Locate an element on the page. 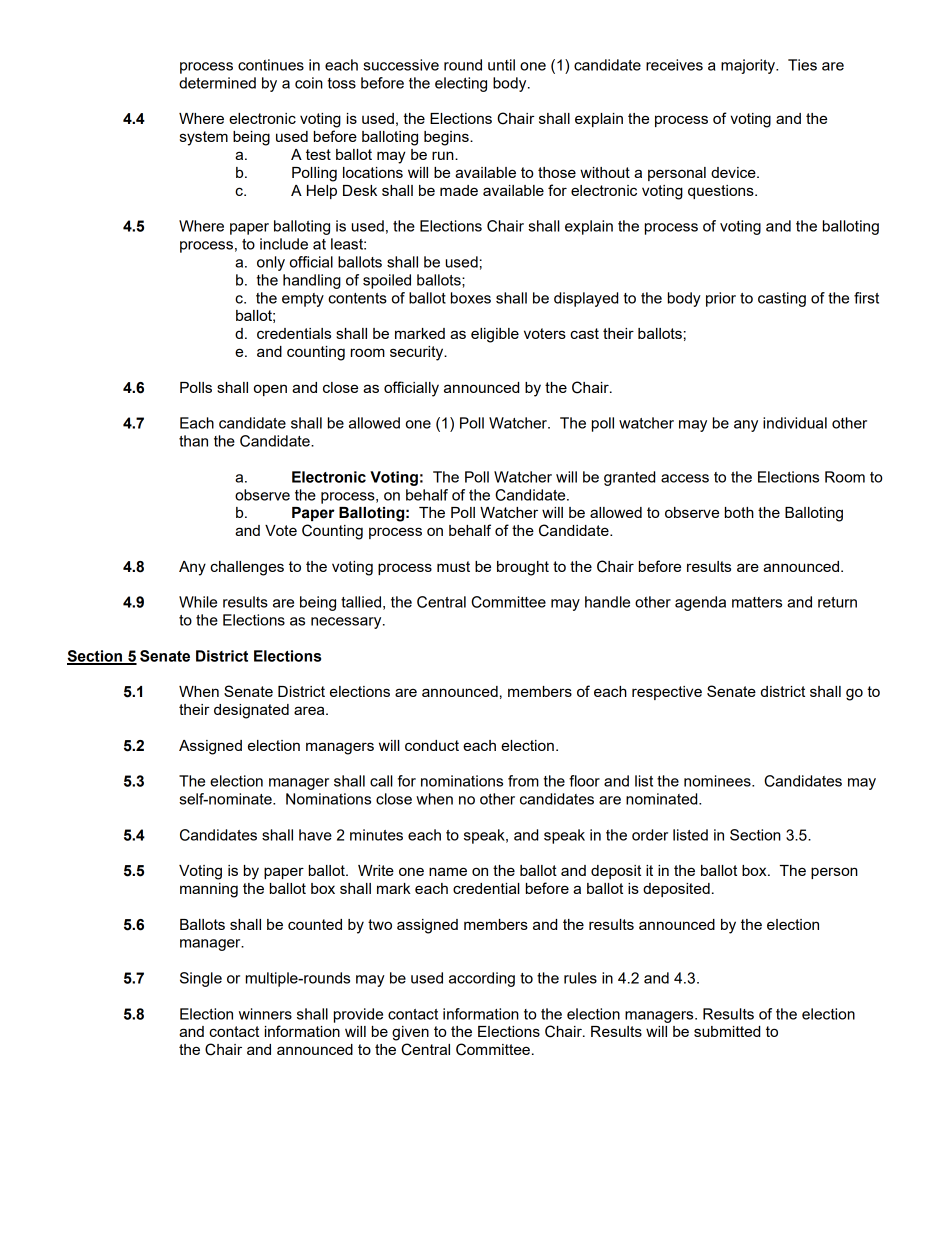  have is located at coordinates (315, 835).
